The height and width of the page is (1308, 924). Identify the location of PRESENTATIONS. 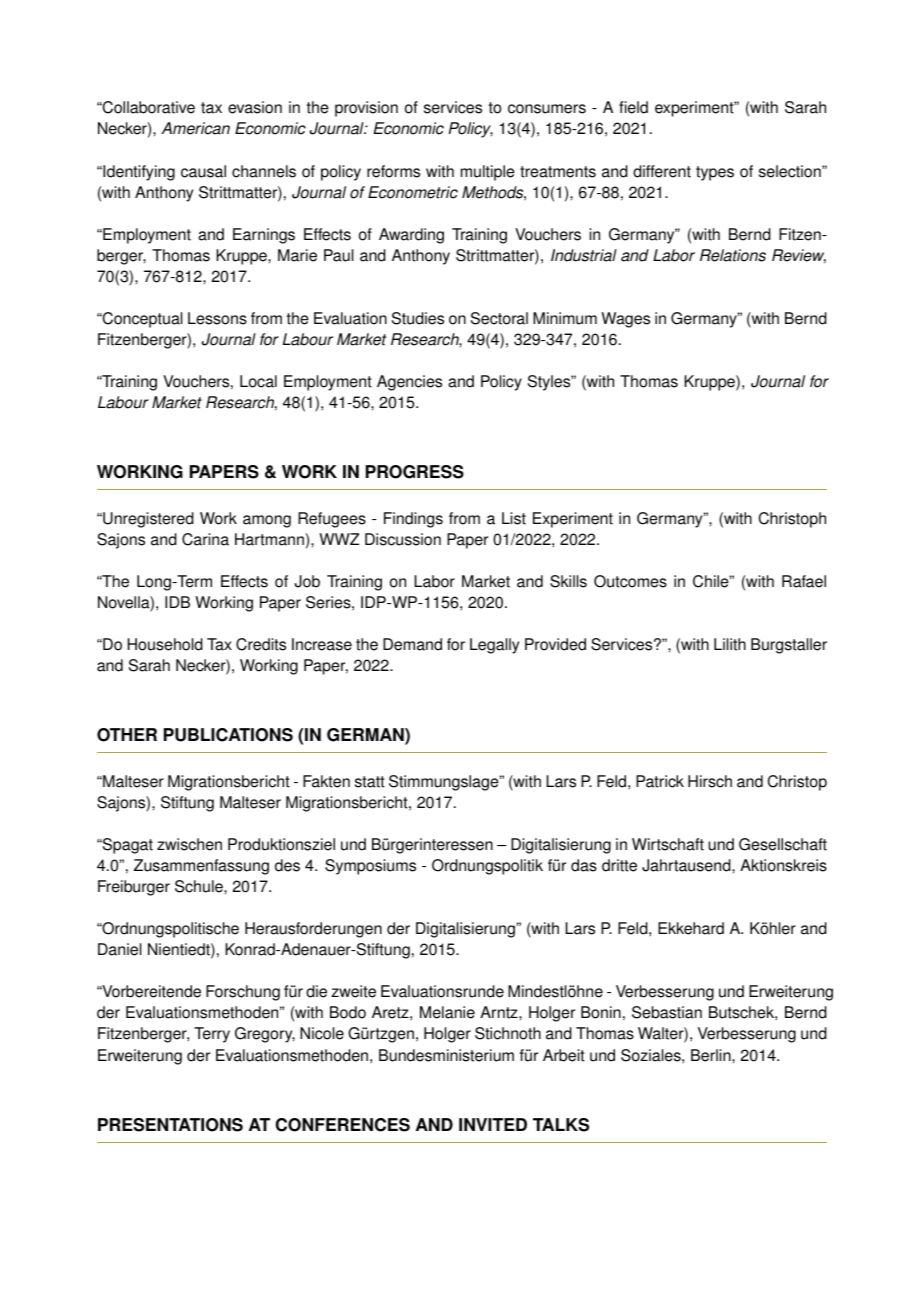
(170, 1125).
